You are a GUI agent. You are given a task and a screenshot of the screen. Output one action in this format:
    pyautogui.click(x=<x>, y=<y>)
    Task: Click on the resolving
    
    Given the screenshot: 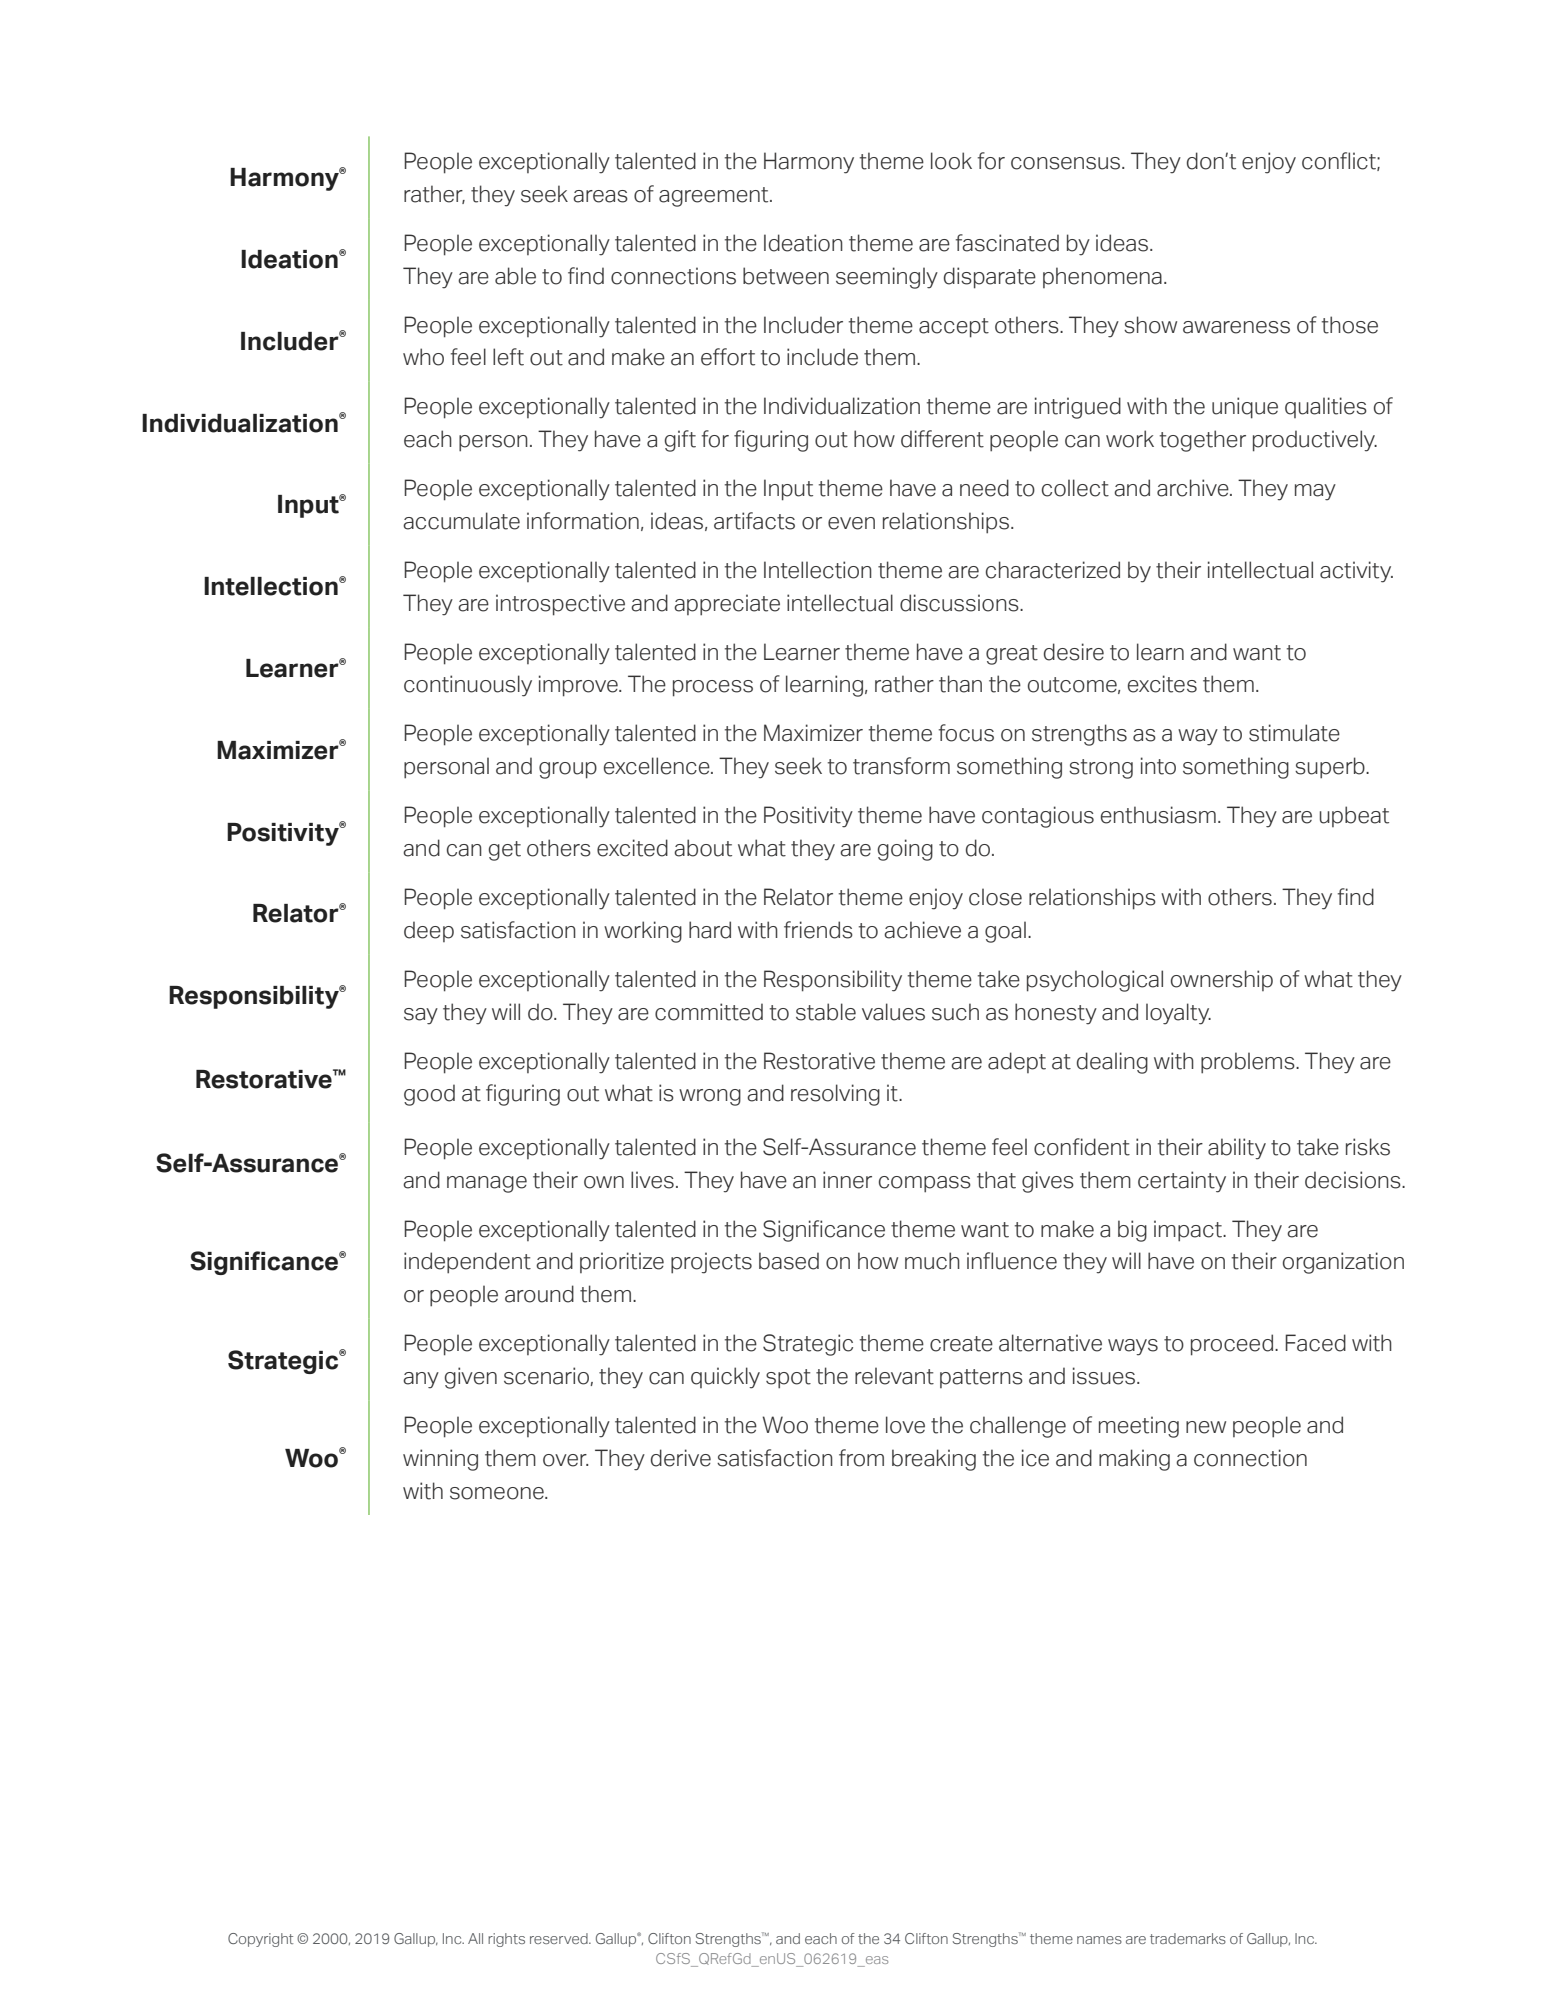 What is the action you would take?
    pyautogui.click(x=835, y=1095)
